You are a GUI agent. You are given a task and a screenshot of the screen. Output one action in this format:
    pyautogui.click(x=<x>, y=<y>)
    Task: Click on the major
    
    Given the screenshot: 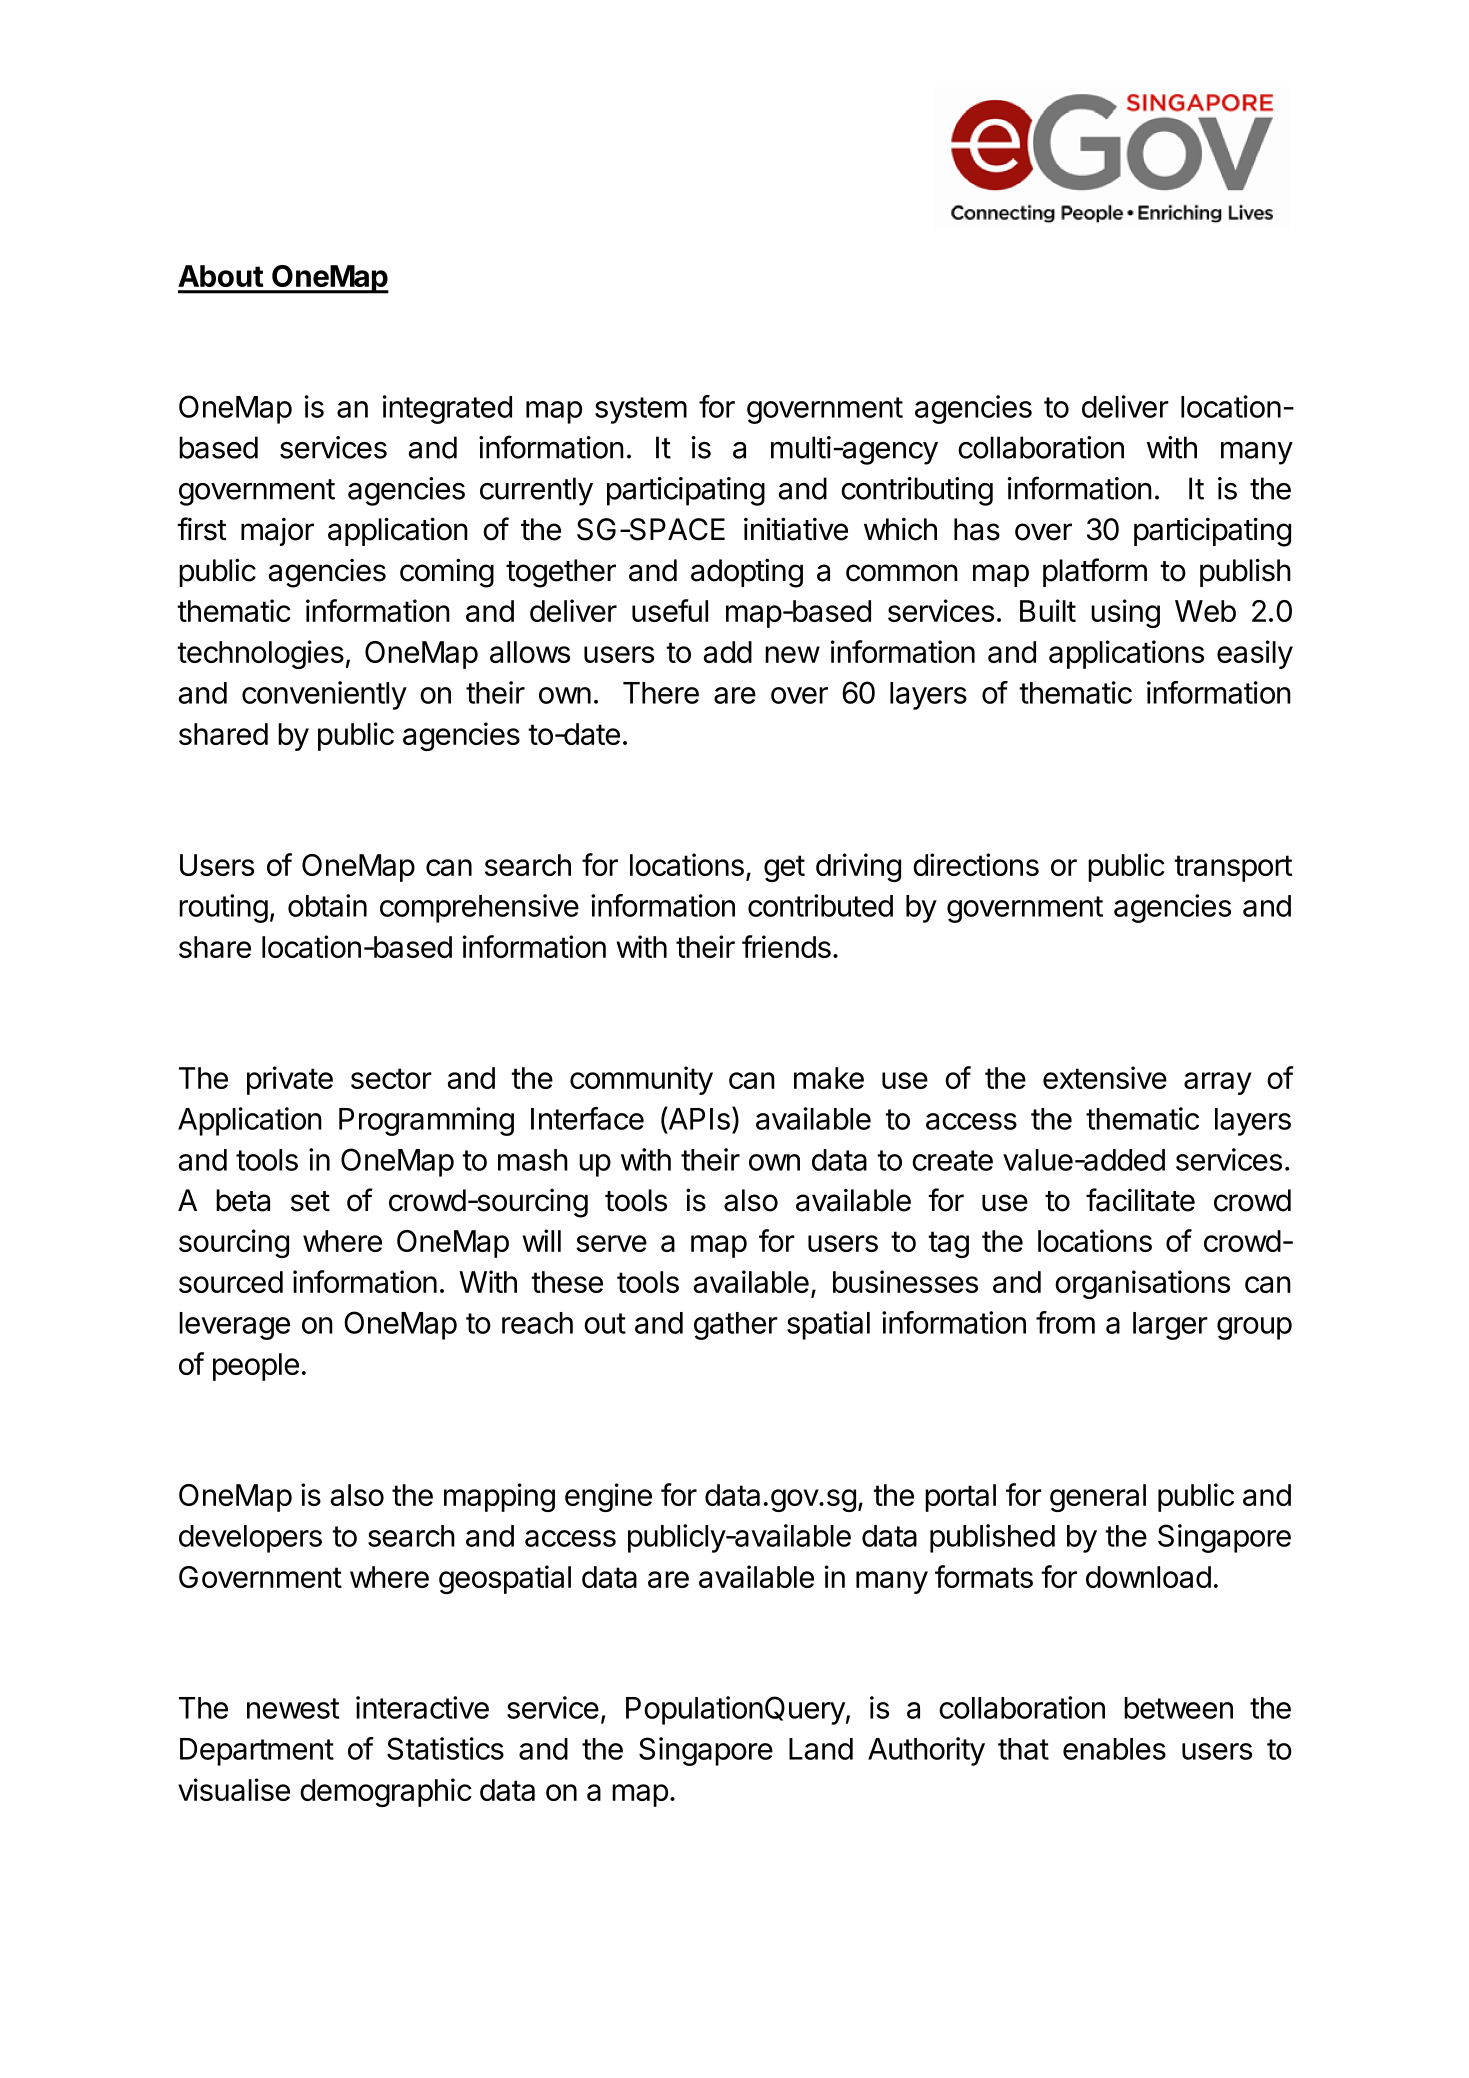 What is the action you would take?
    pyautogui.click(x=277, y=531)
